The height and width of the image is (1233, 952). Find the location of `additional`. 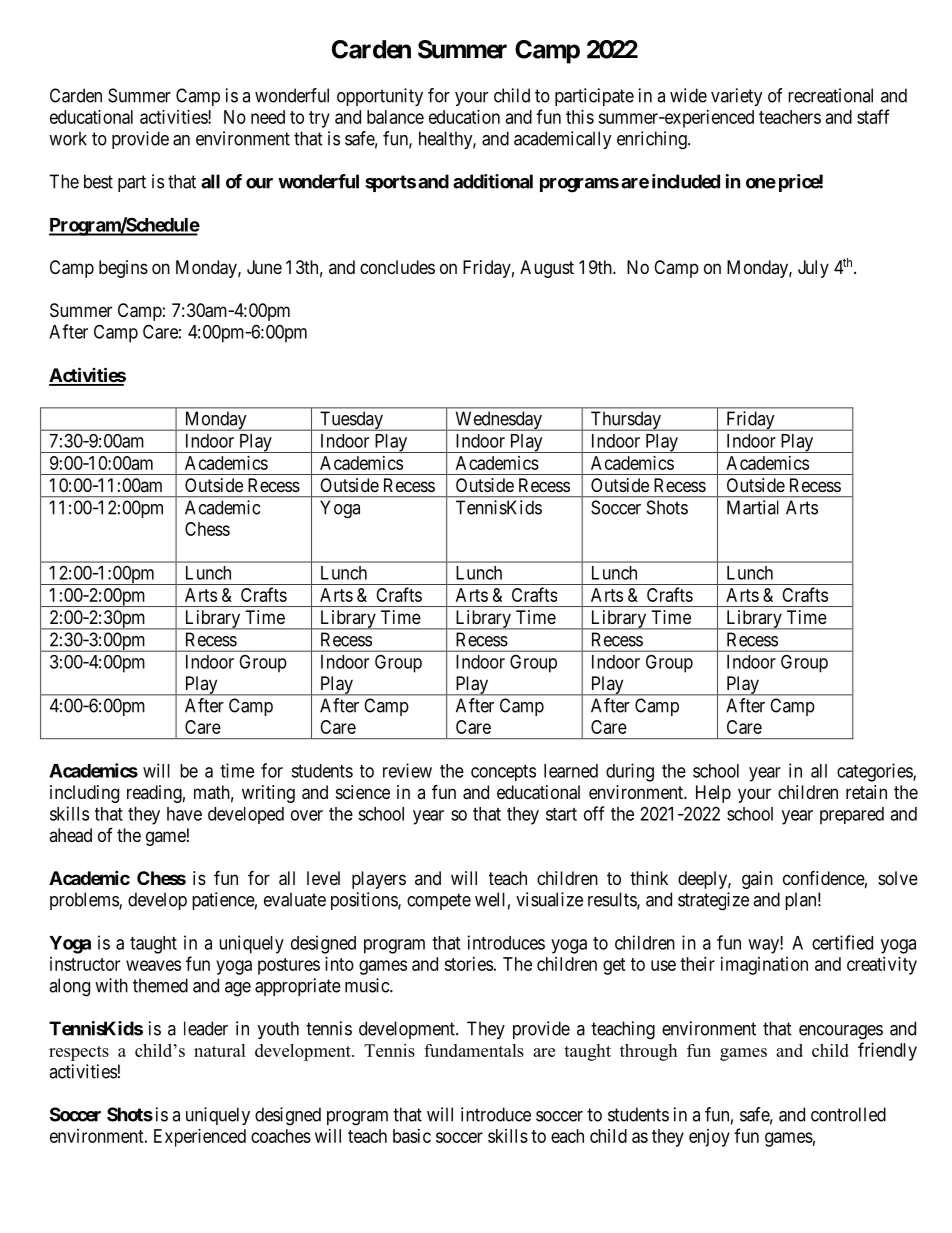

additional is located at coordinates (493, 181).
